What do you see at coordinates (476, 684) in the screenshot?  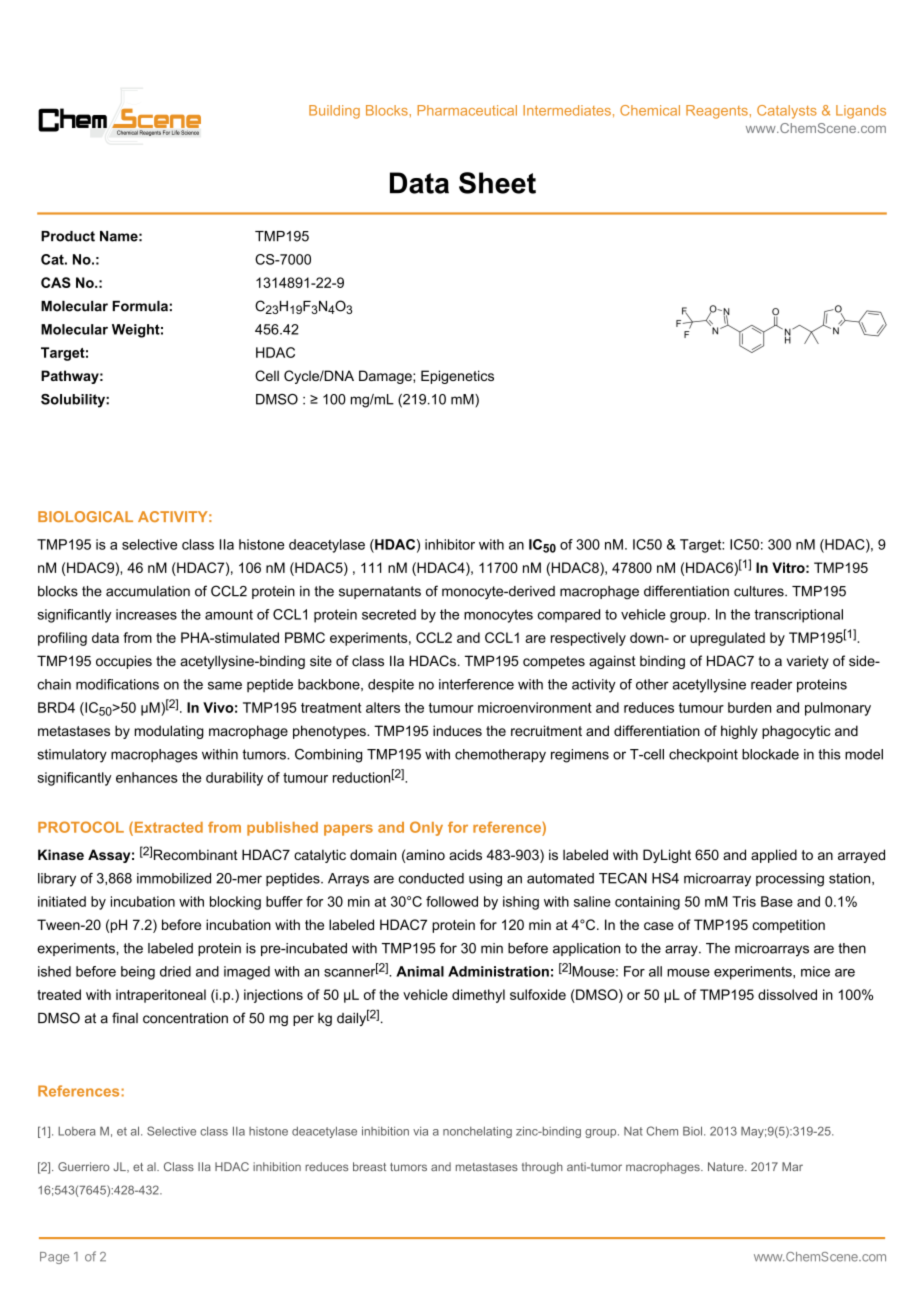 I see `interference` at bounding box center [476, 684].
